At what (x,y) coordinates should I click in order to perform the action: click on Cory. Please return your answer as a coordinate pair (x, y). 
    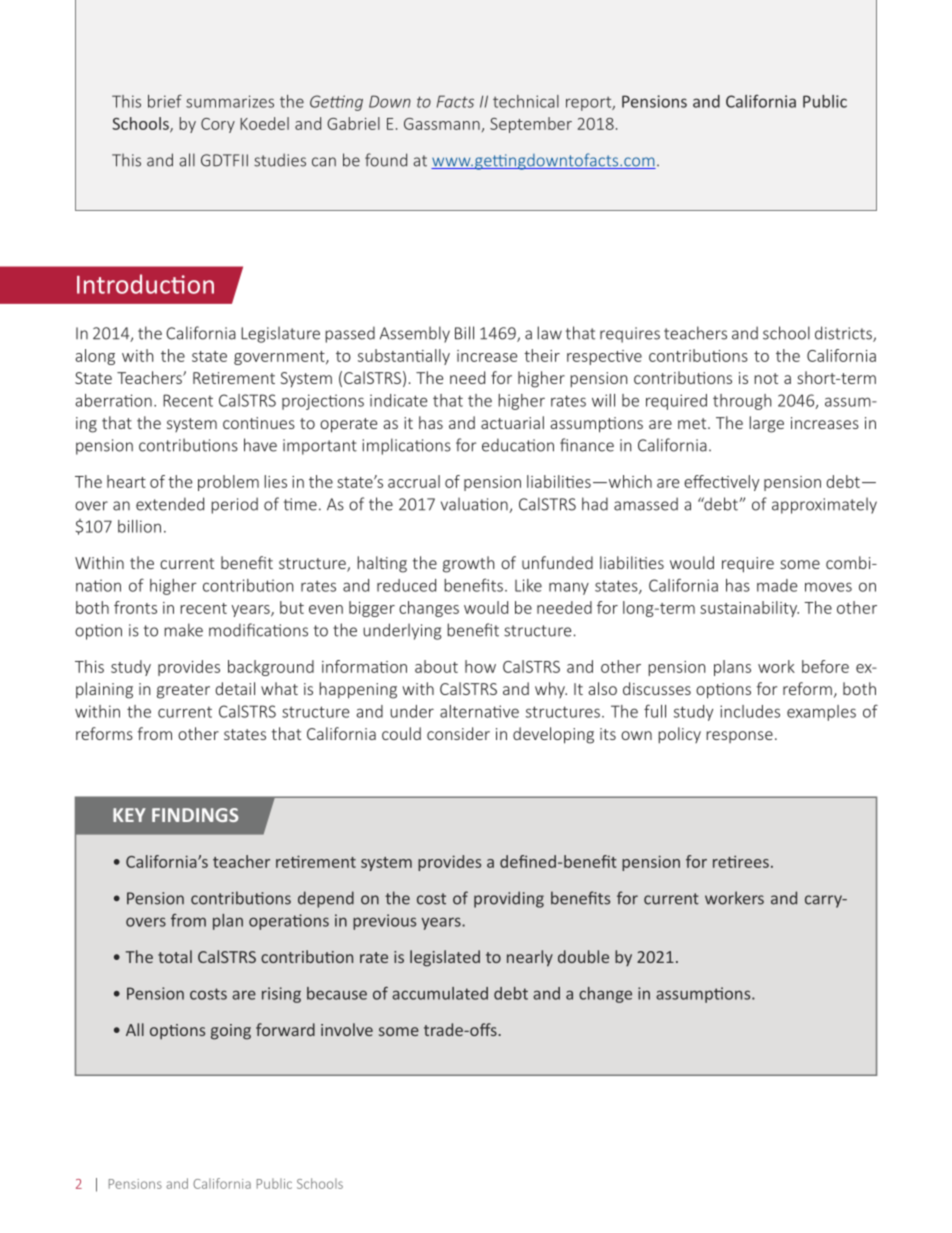
    Looking at the image, I should click on (218, 125).
